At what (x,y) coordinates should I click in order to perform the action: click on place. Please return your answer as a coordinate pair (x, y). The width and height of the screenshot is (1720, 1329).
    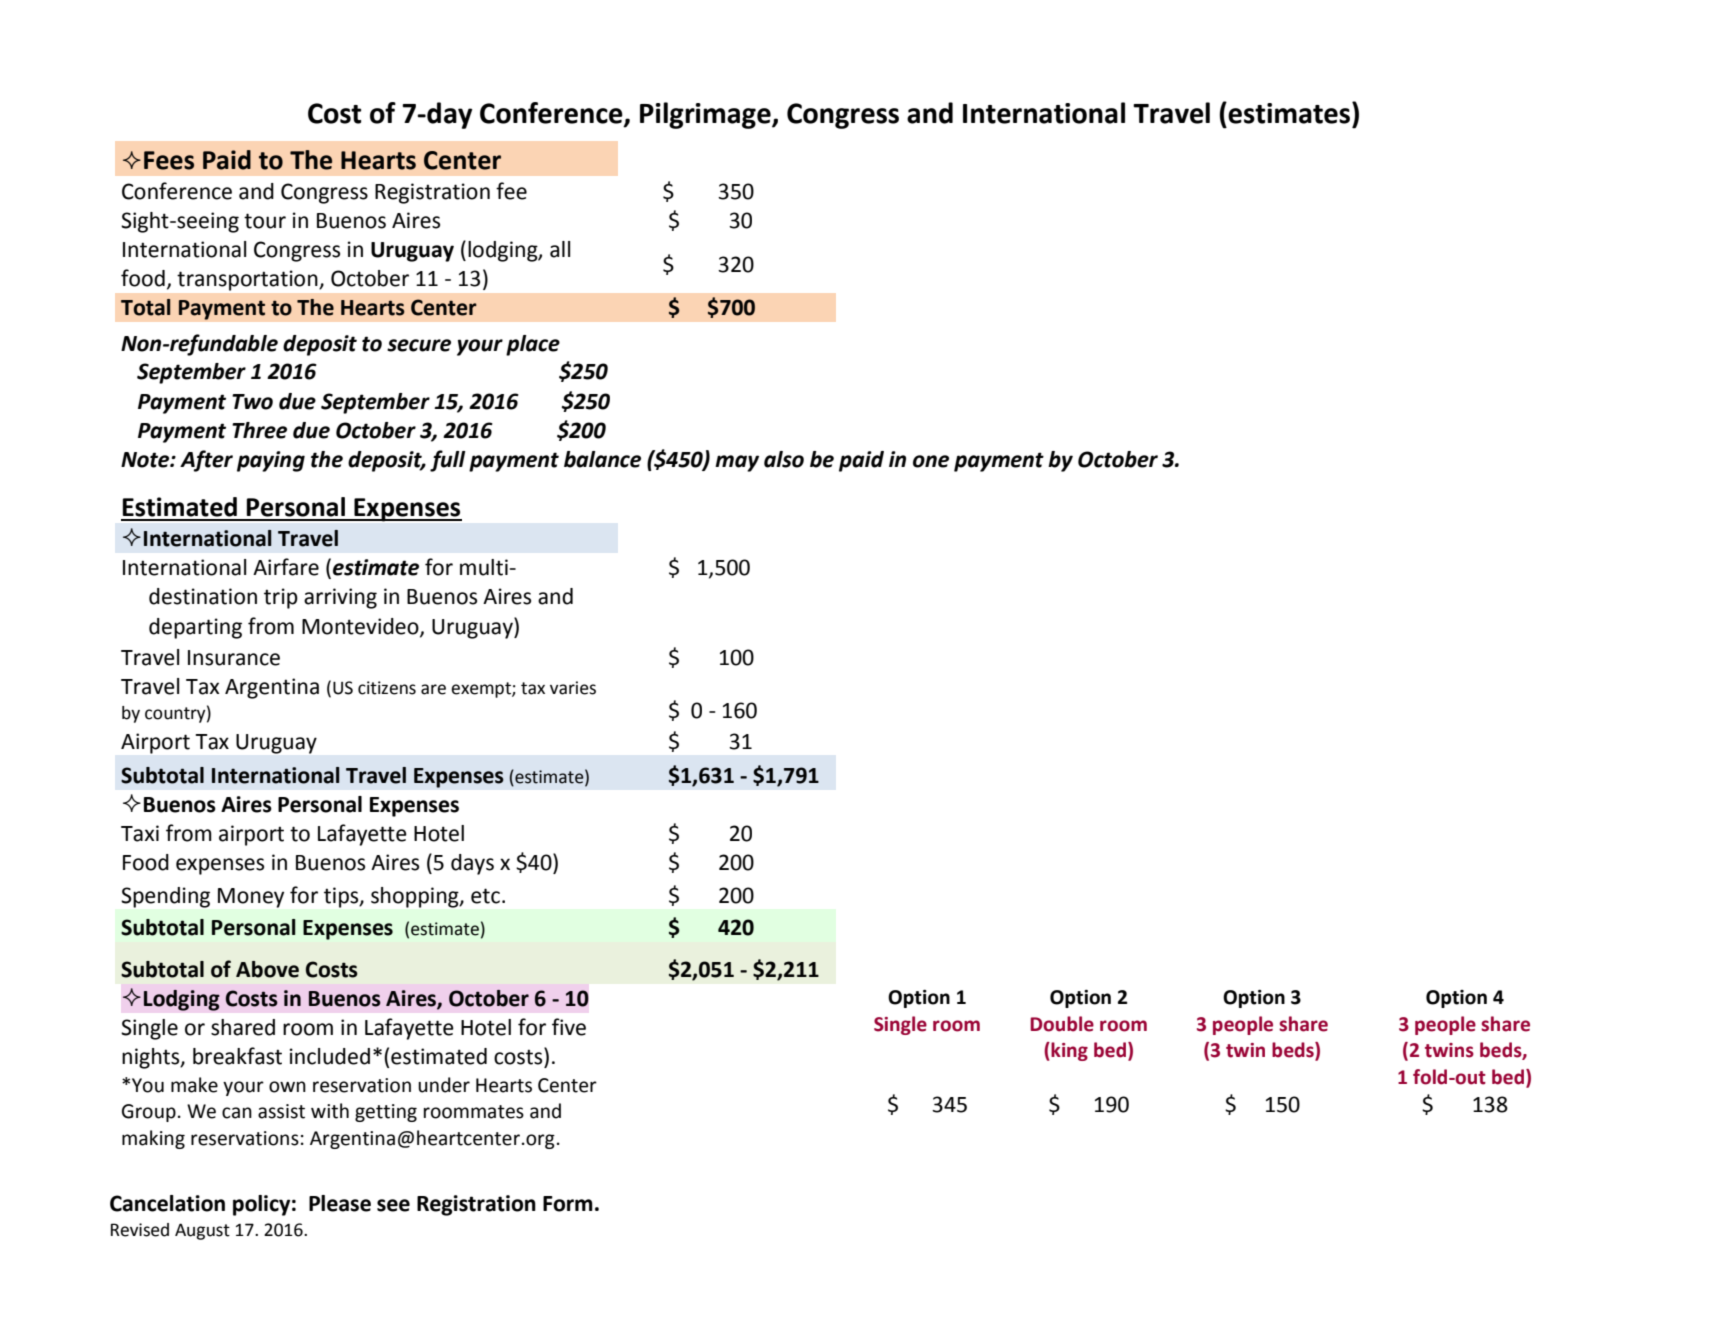
    Looking at the image, I should click on (533, 345).
